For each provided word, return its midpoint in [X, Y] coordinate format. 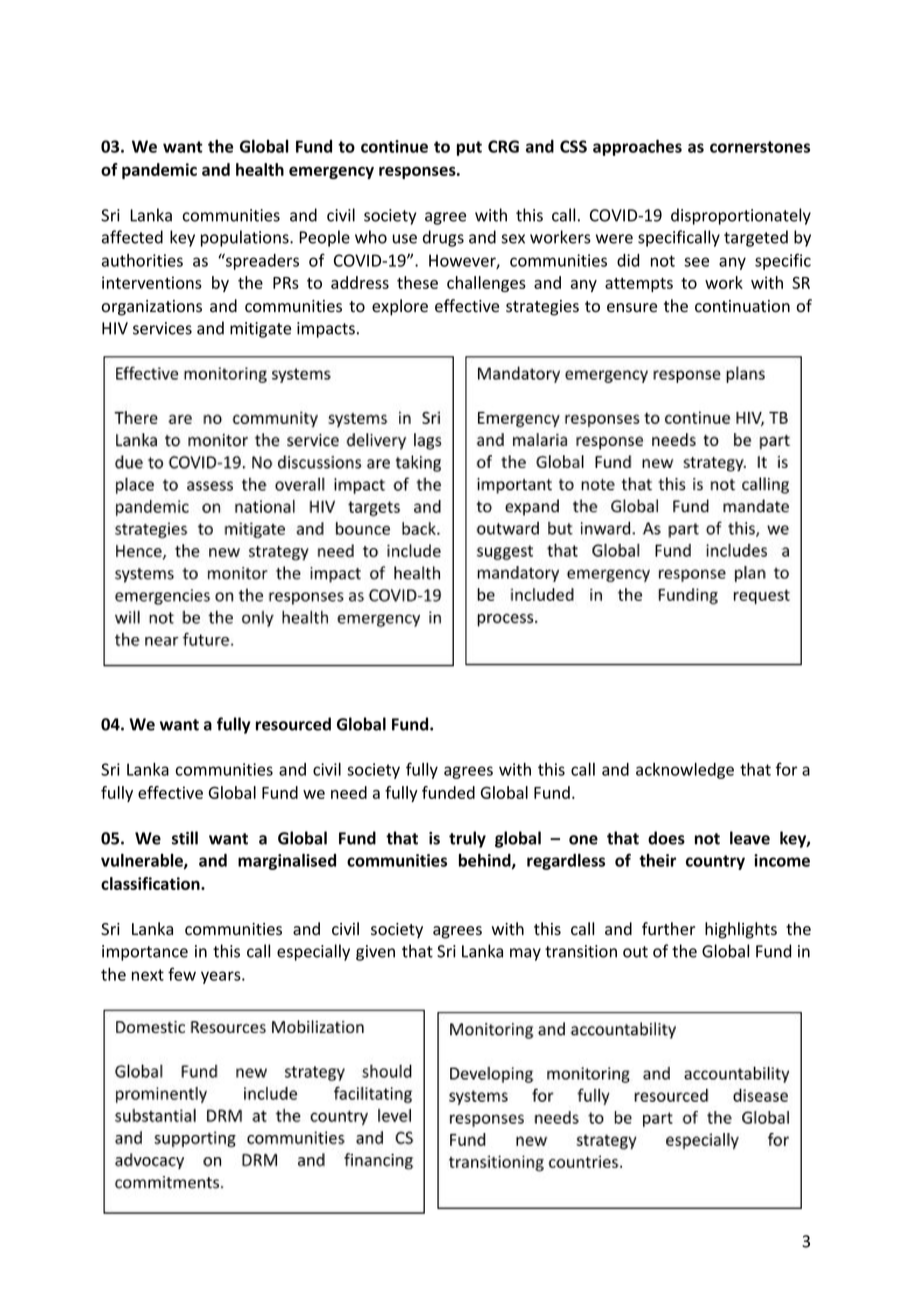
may [525, 954]
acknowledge [685, 771]
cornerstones [760, 147]
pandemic [159, 171]
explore [400, 307]
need [349, 792]
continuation [742, 306]
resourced [293, 724]
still [185, 838]
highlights [741, 930]
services [162, 328]
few [182, 974]
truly [467, 839]
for [787, 769]
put [469, 148]
